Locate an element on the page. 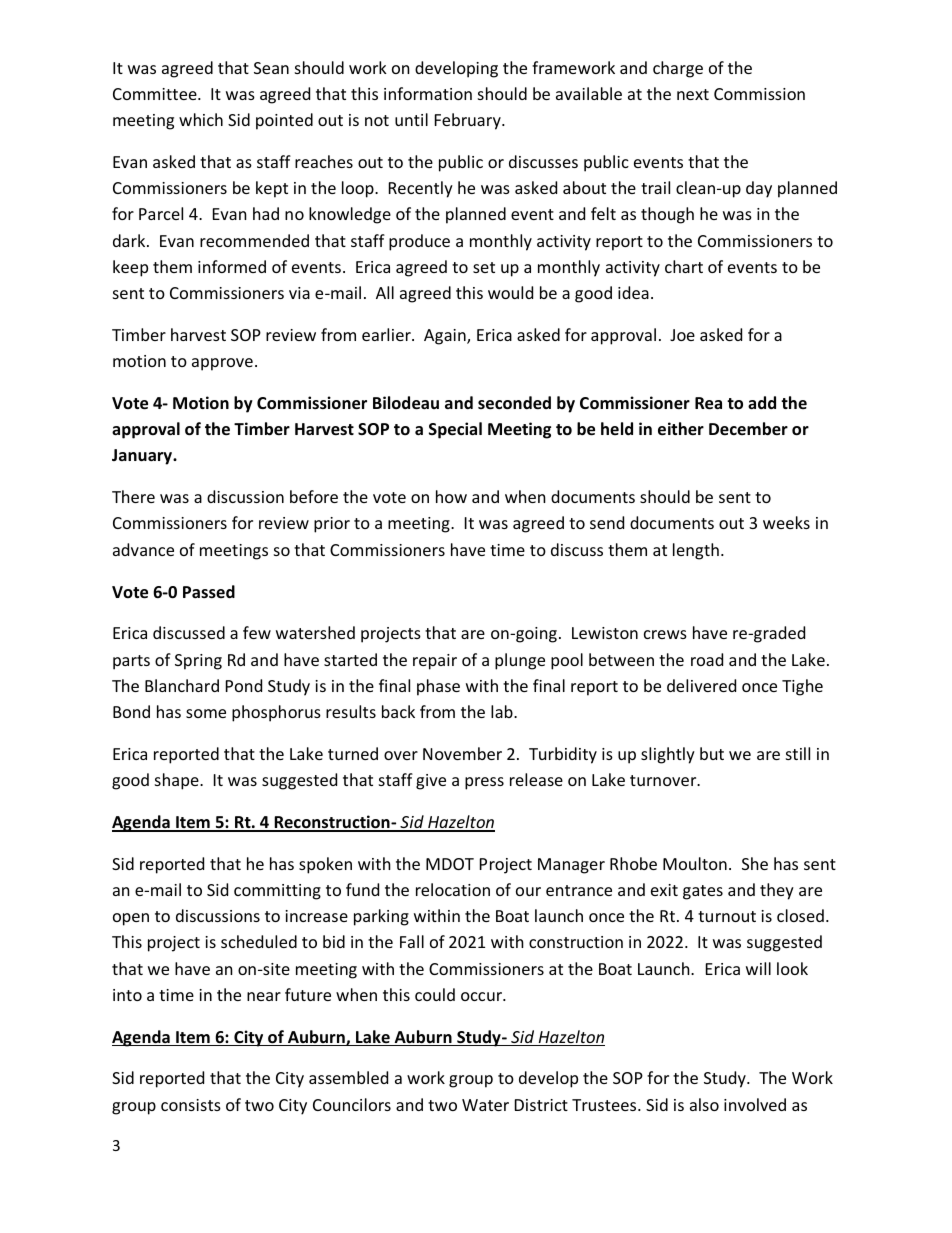  consists is located at coordinates (191, 1105).
